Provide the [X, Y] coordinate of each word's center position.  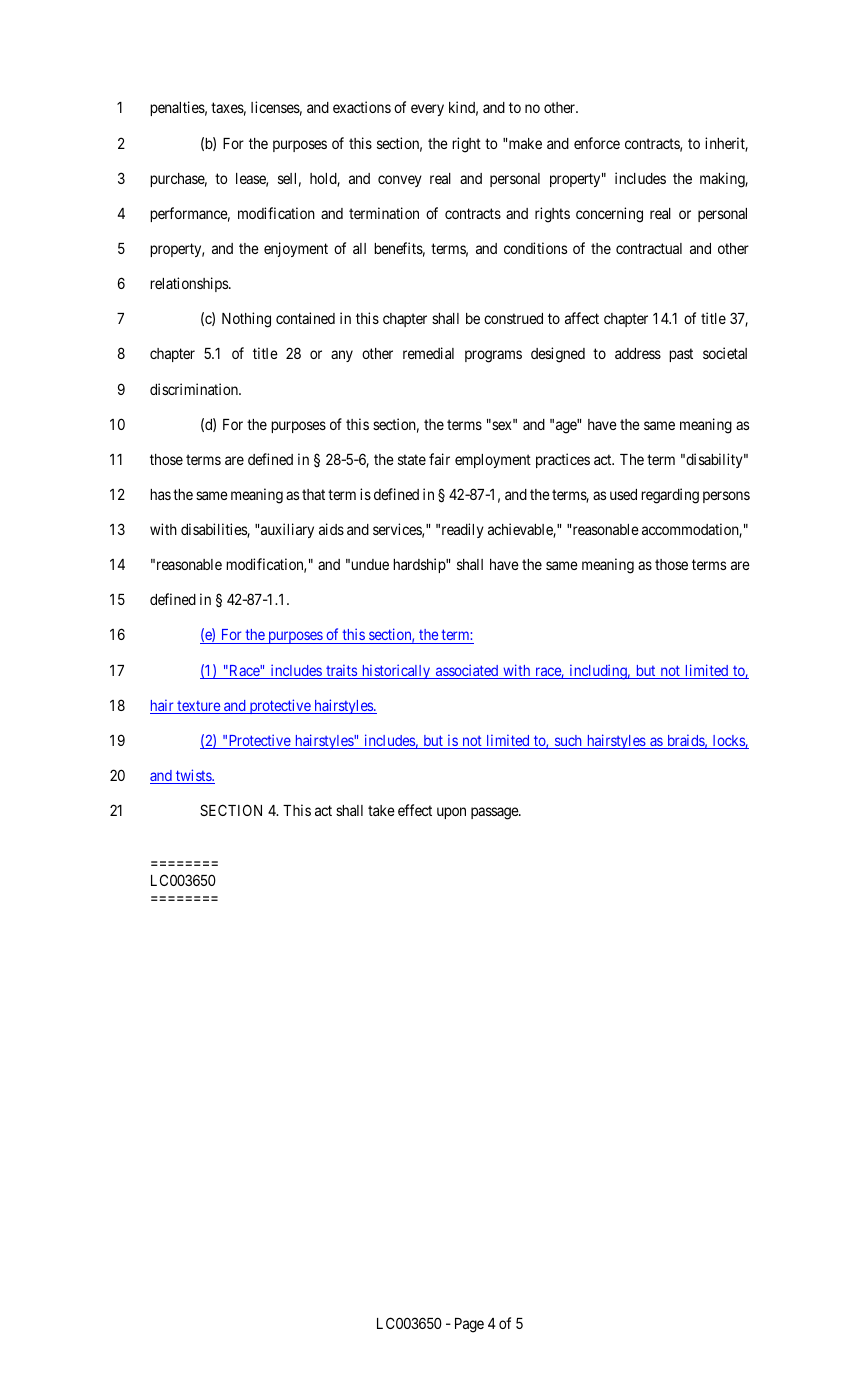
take [381, 810]
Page [469, 1325]
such [568, 742]
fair [439, 459]
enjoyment [296, 249]
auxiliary [287, 530]
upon [451, 813]
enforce [597, 143]
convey [400, 181]
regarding [670, 496]
